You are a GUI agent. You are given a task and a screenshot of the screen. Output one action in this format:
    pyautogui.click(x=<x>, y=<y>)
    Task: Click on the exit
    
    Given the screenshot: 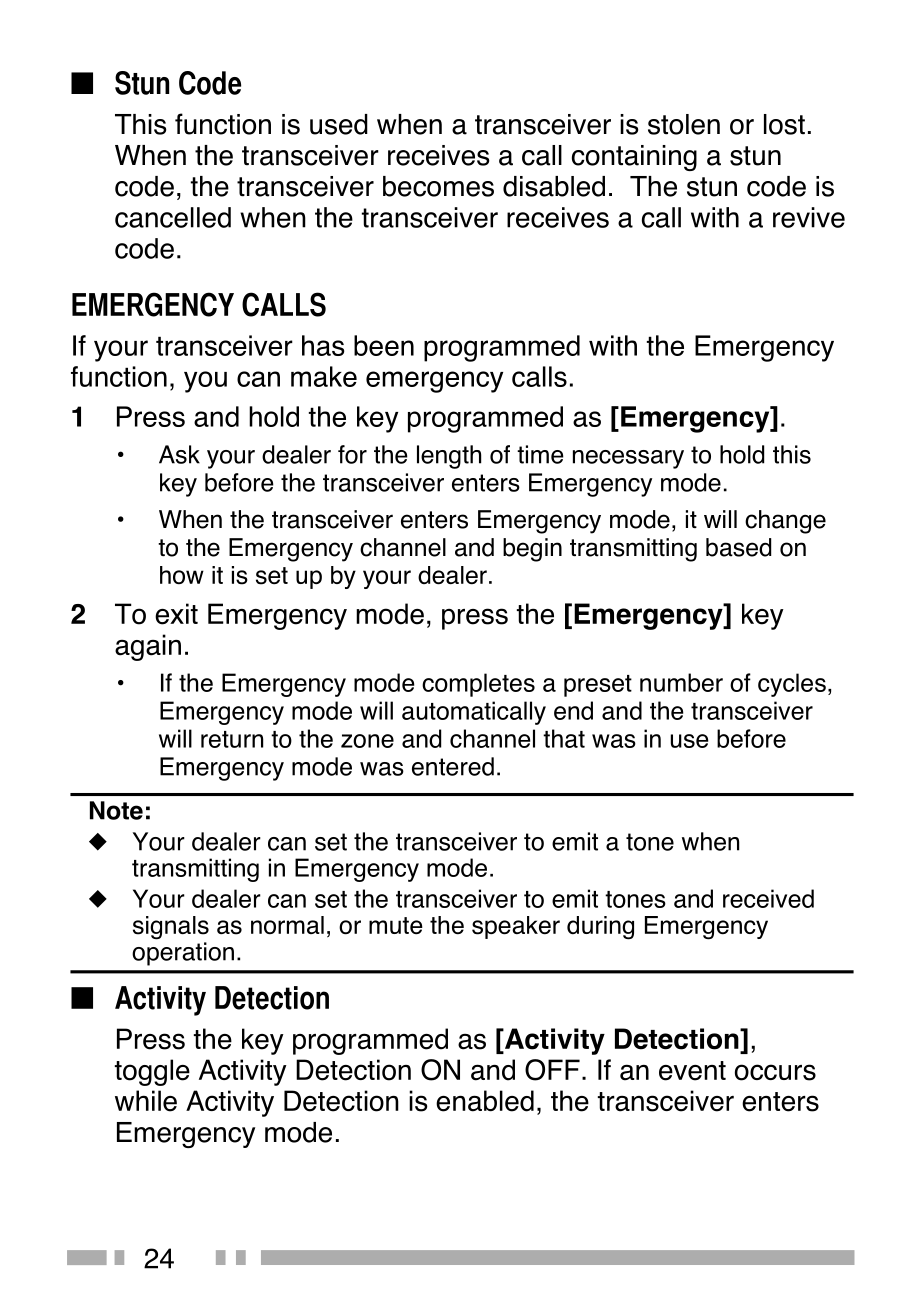 What is the action you would take?
    pyautogui.click(x=176, y=614)
